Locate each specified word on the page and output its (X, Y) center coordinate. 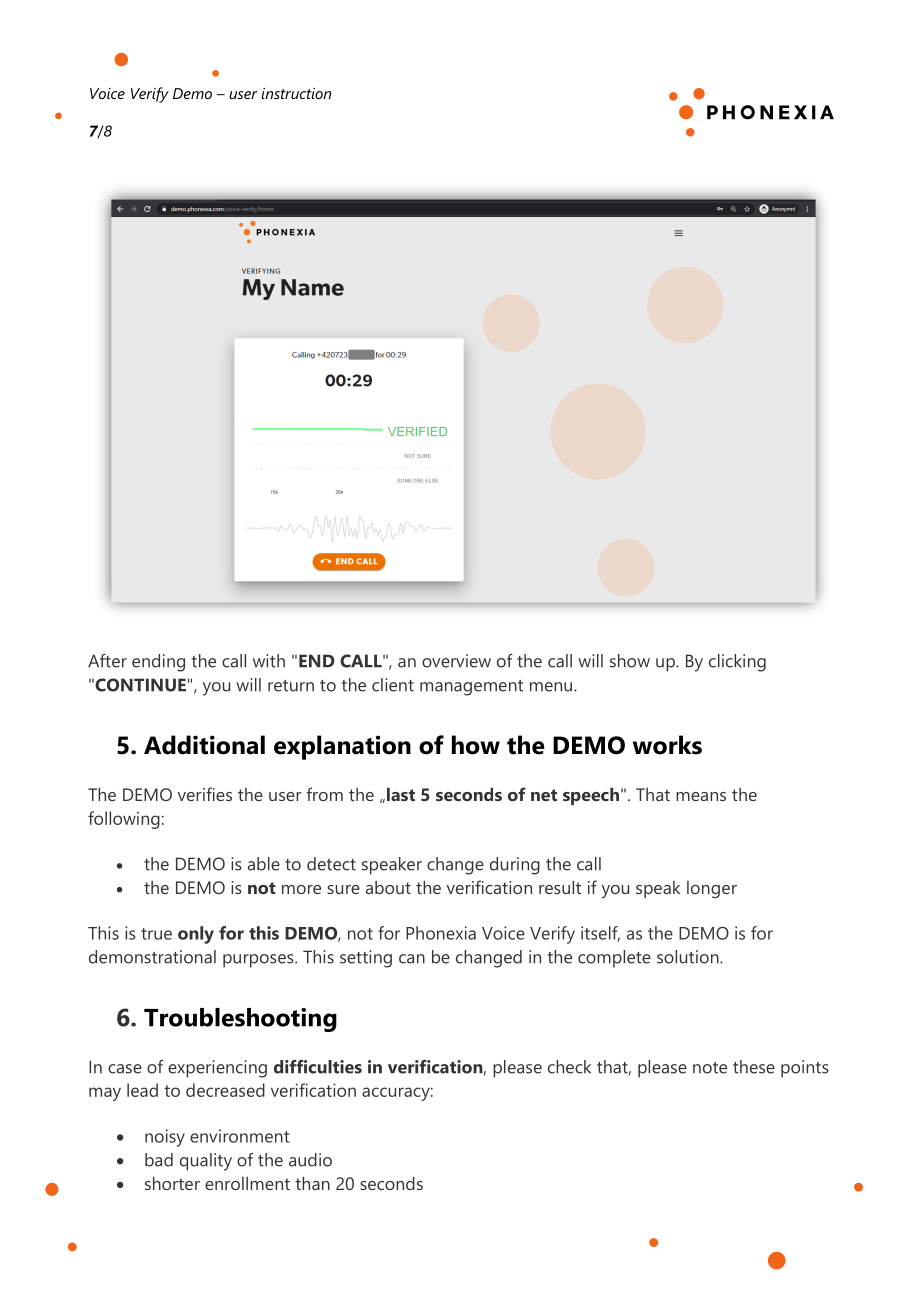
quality (206, 1162)
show (630, 661)
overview (456, 661)
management (471, 688)
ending (158, 663)
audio (310, 1160)
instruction (296, 93)
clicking (737, 663)
